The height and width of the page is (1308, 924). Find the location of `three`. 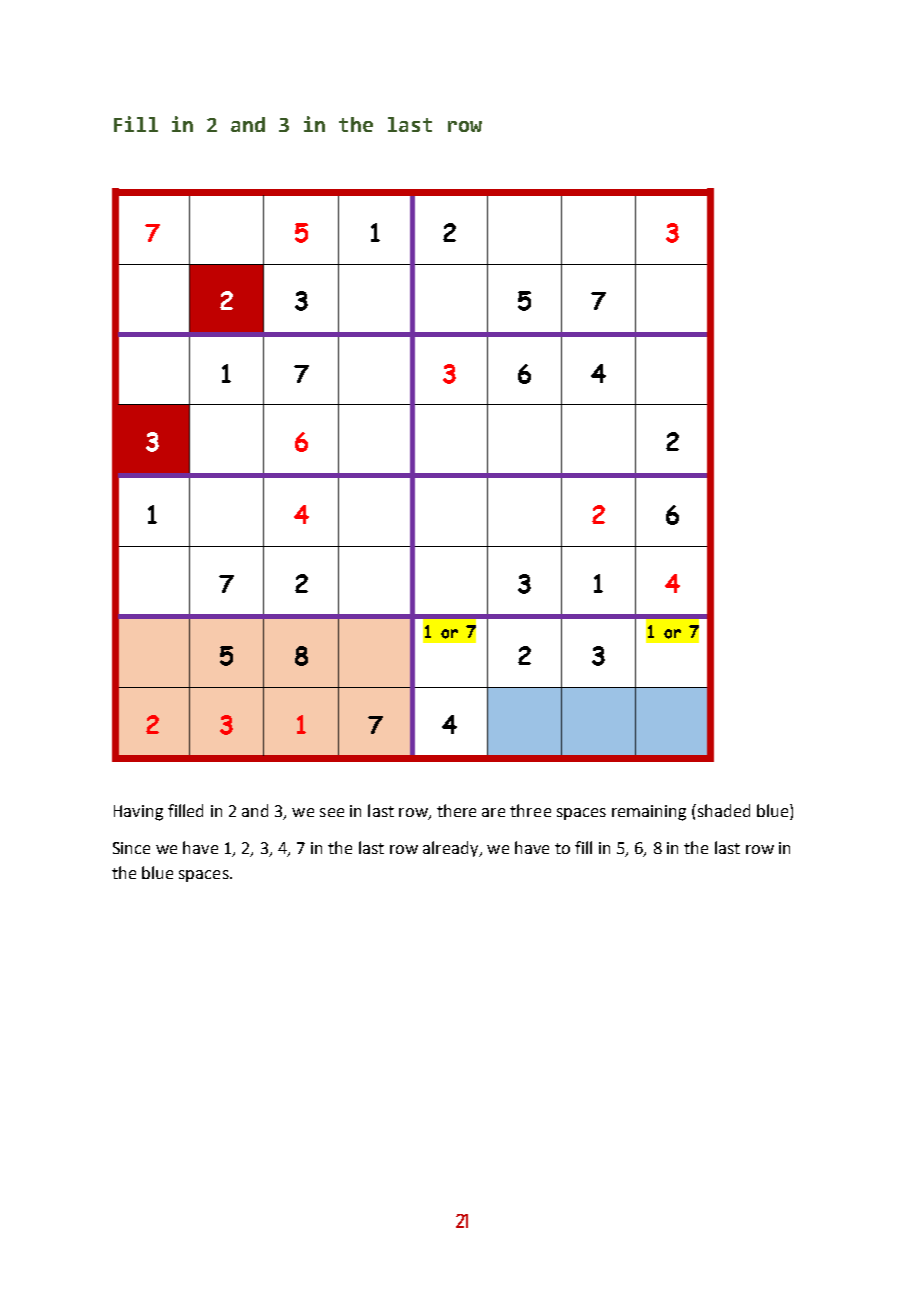

three is located at coordinates (530, 810).
